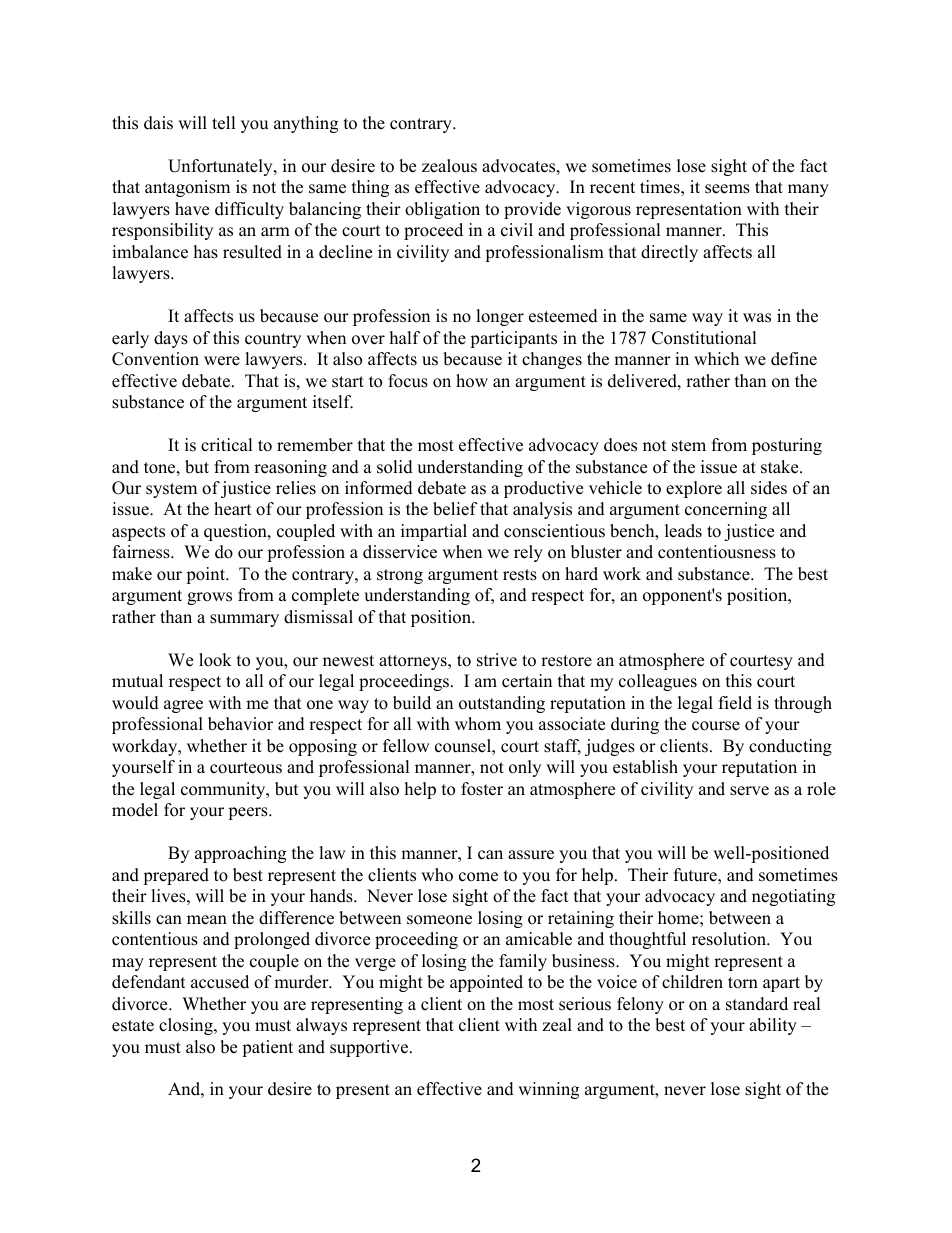 The image size is (952, 1233). What do you see at coordinates (221, 167) in the screenshot?
I see `Unfortunately` at bounding box center [221, 167].
